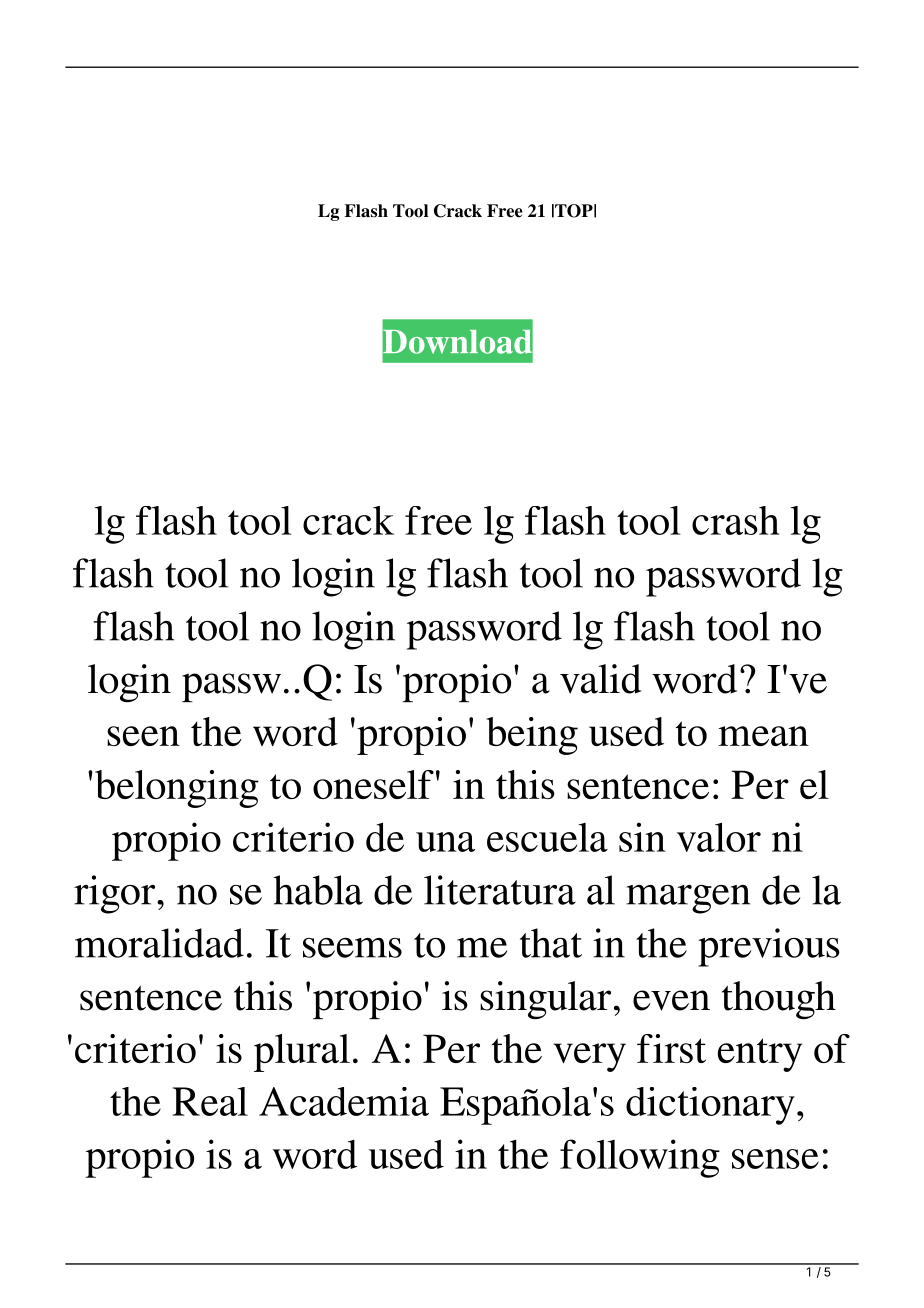 Image resolution: width=924 pixels, height=1308 pixels. What do you see at coordinates (445, 842) in the screenshot?
I see `una` at bounding box center [445, 842].
